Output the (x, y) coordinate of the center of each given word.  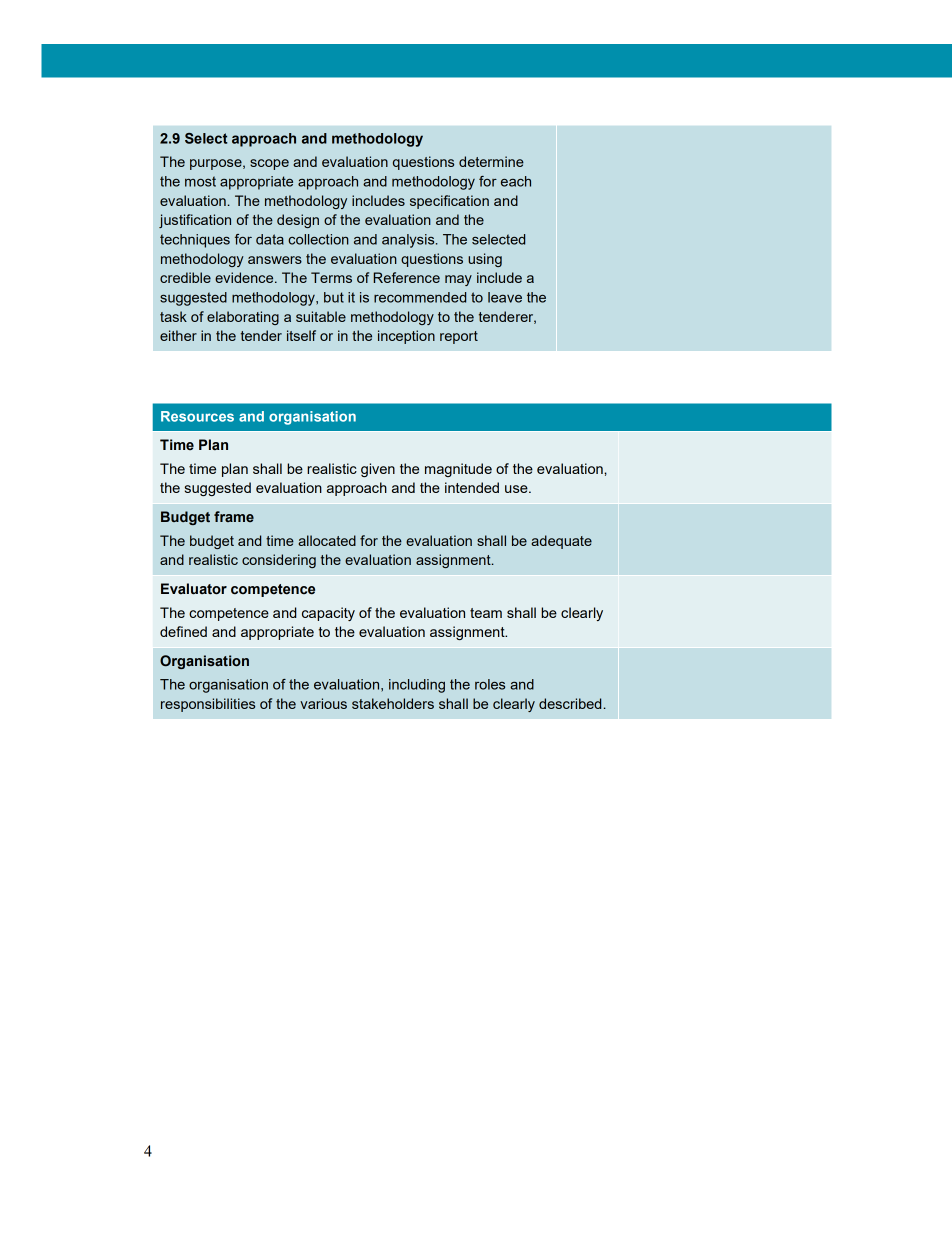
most (200, 181)
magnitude (458, 470)
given (378, 470)
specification (449, 202)
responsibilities (208, 705)
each (516, 181)
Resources (197, 416)
